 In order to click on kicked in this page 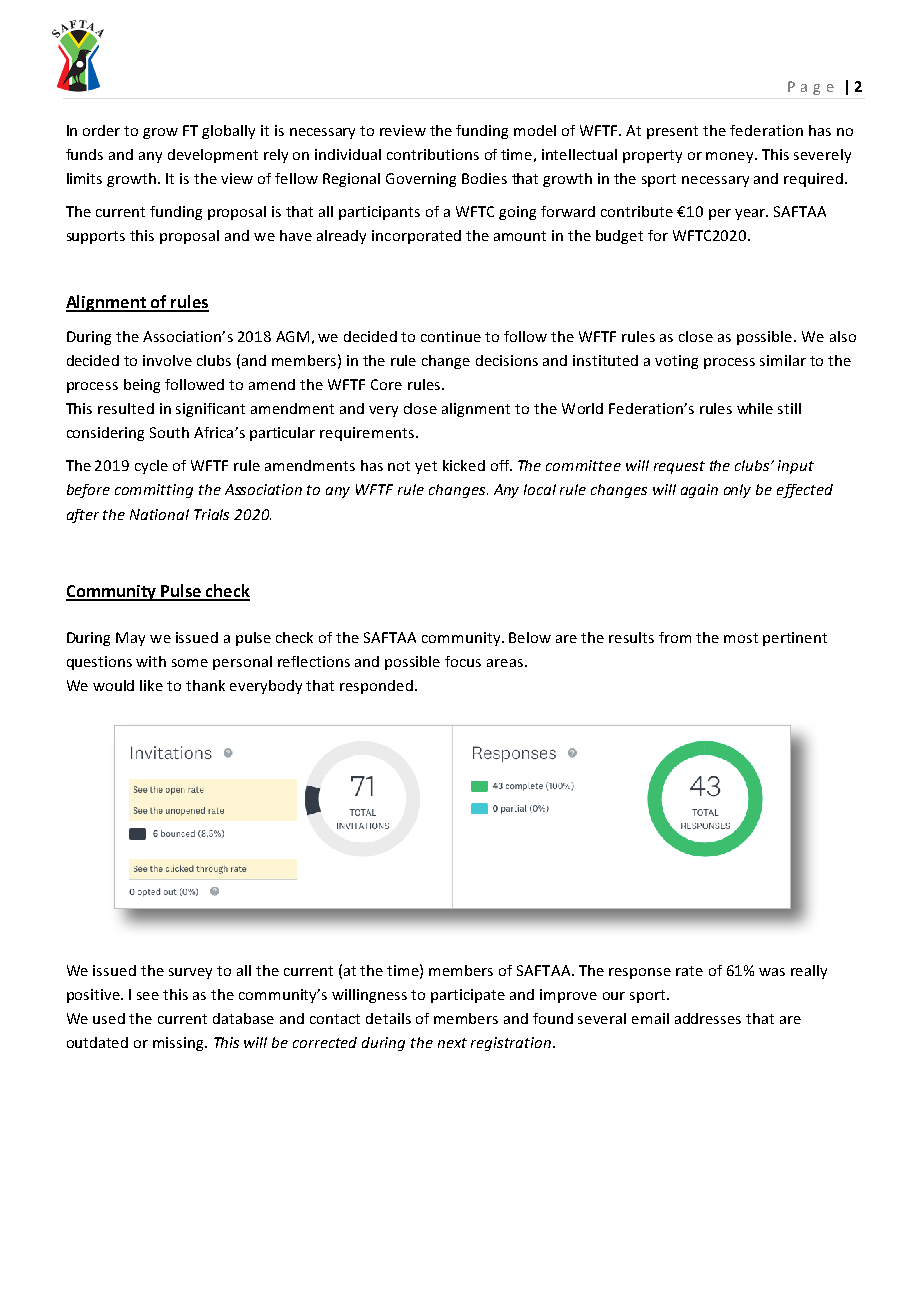, I will do `click(464, 465)`.
